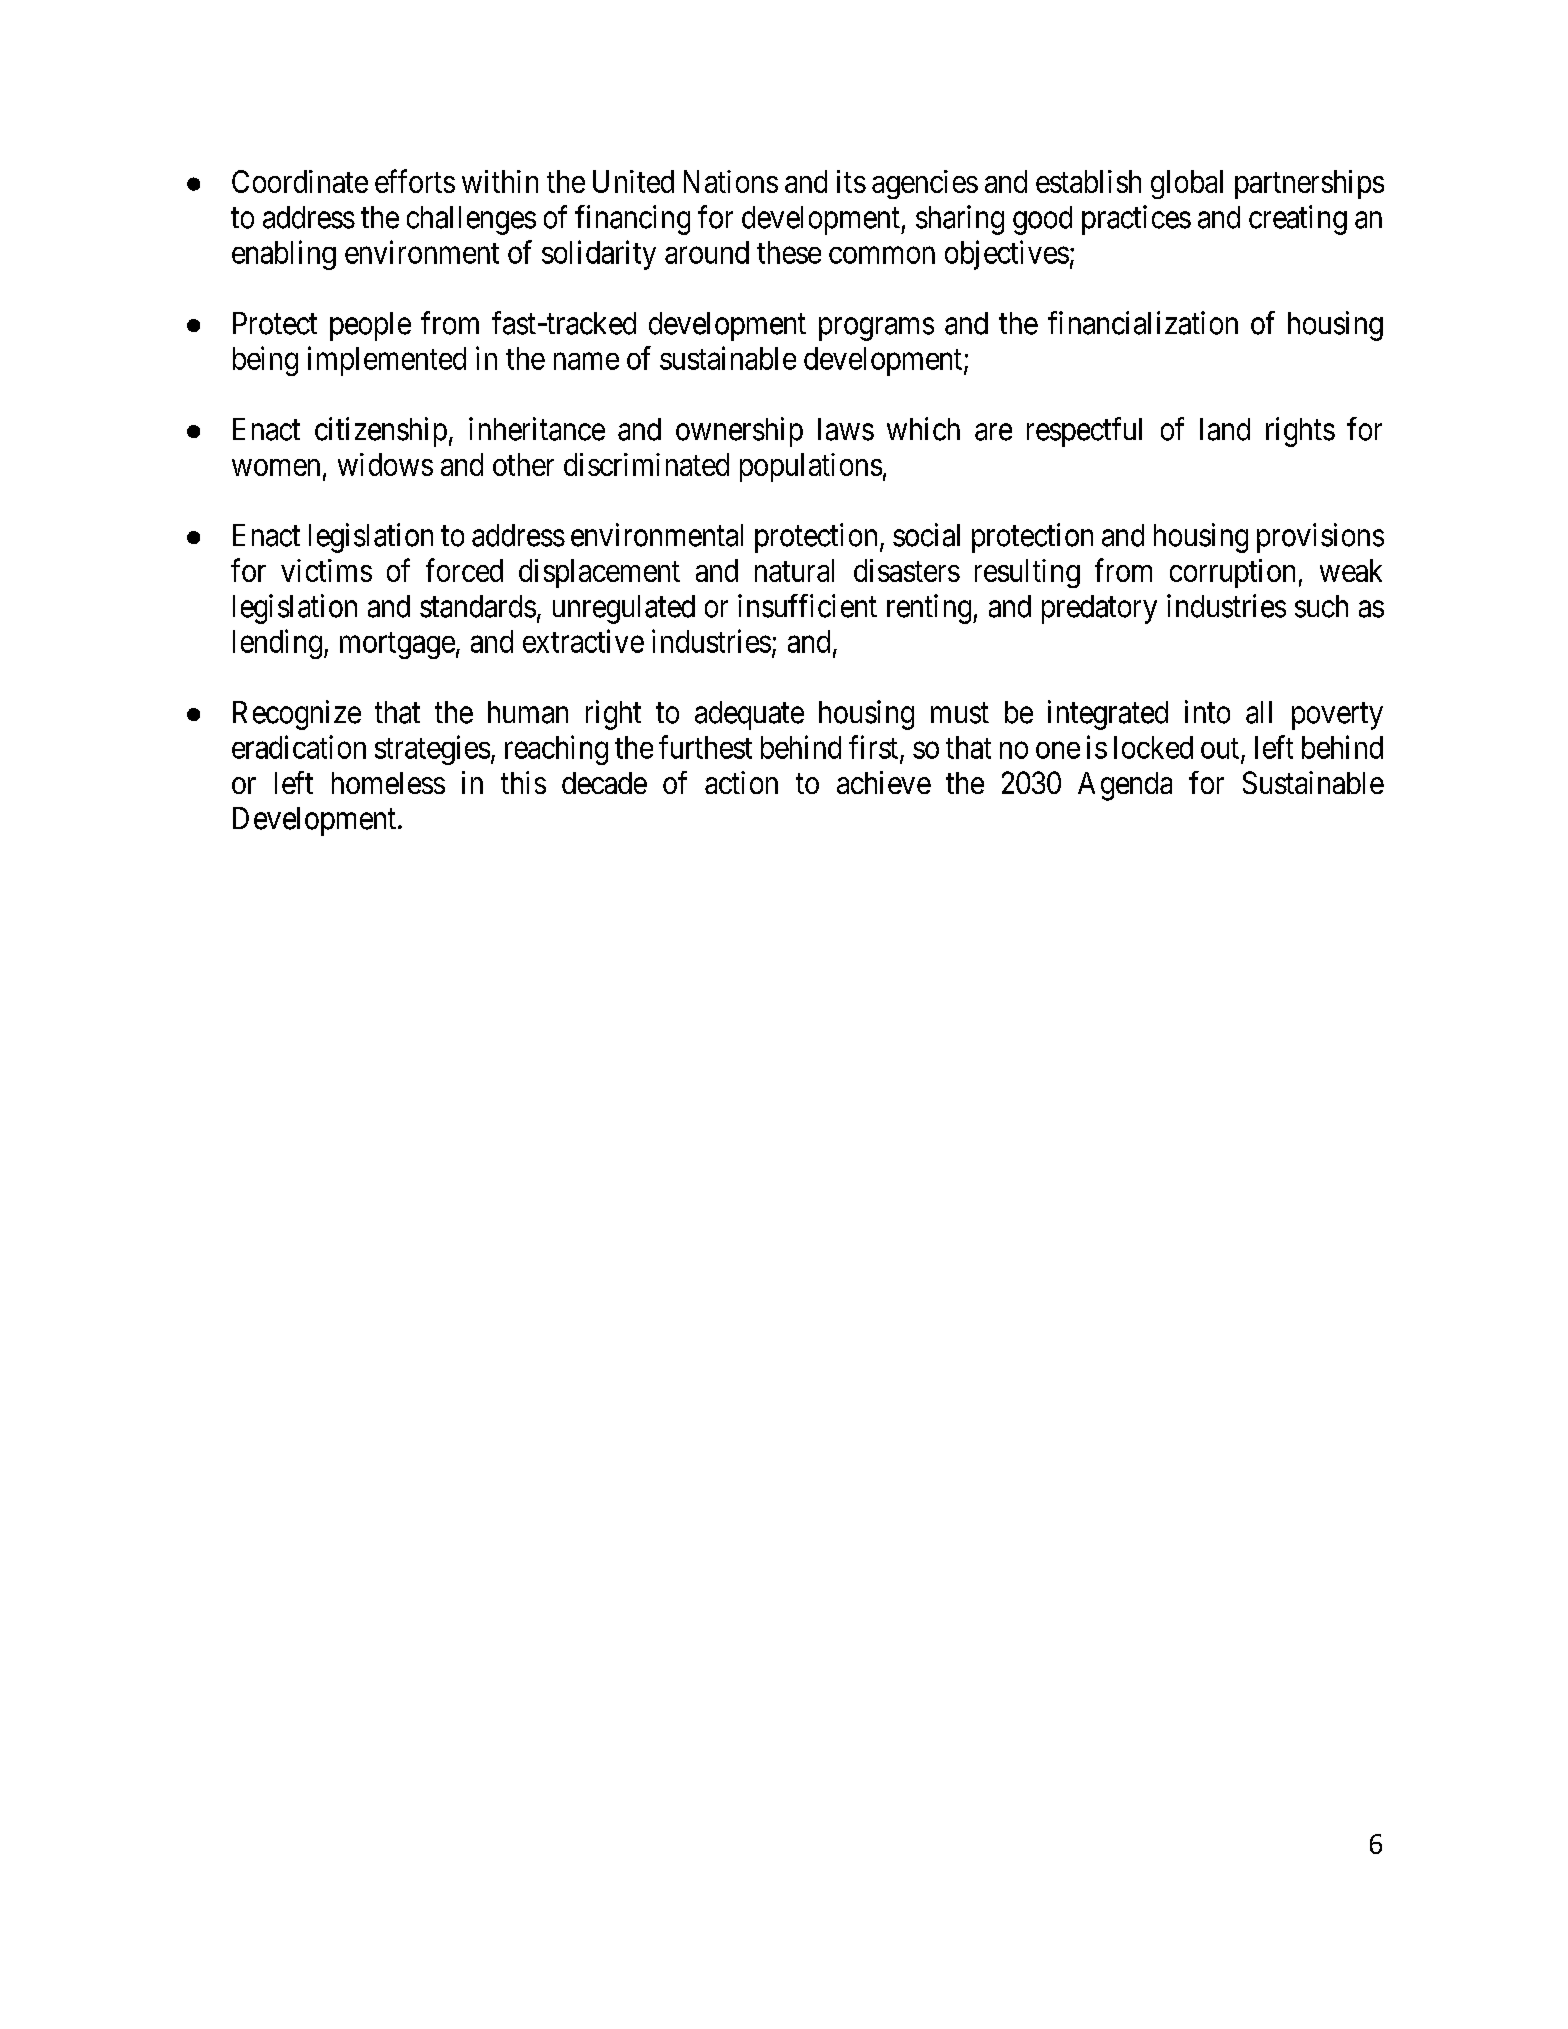 The image size is (1568, 2029). Describe the element at coordinates (789, 252) in the screenshot. I see `these` at that location.
